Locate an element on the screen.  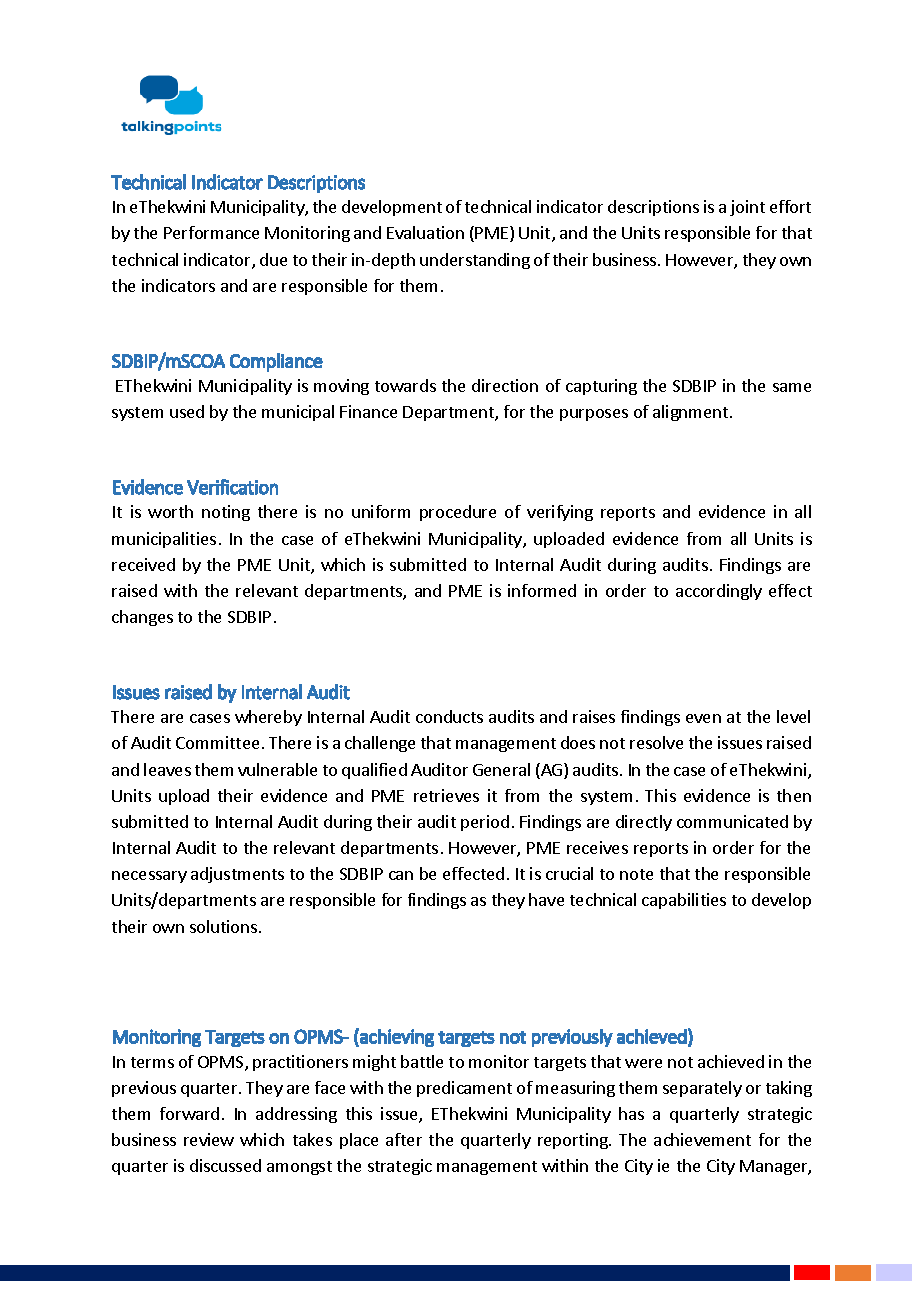
retrieves is located at coordinates (446, 795).
